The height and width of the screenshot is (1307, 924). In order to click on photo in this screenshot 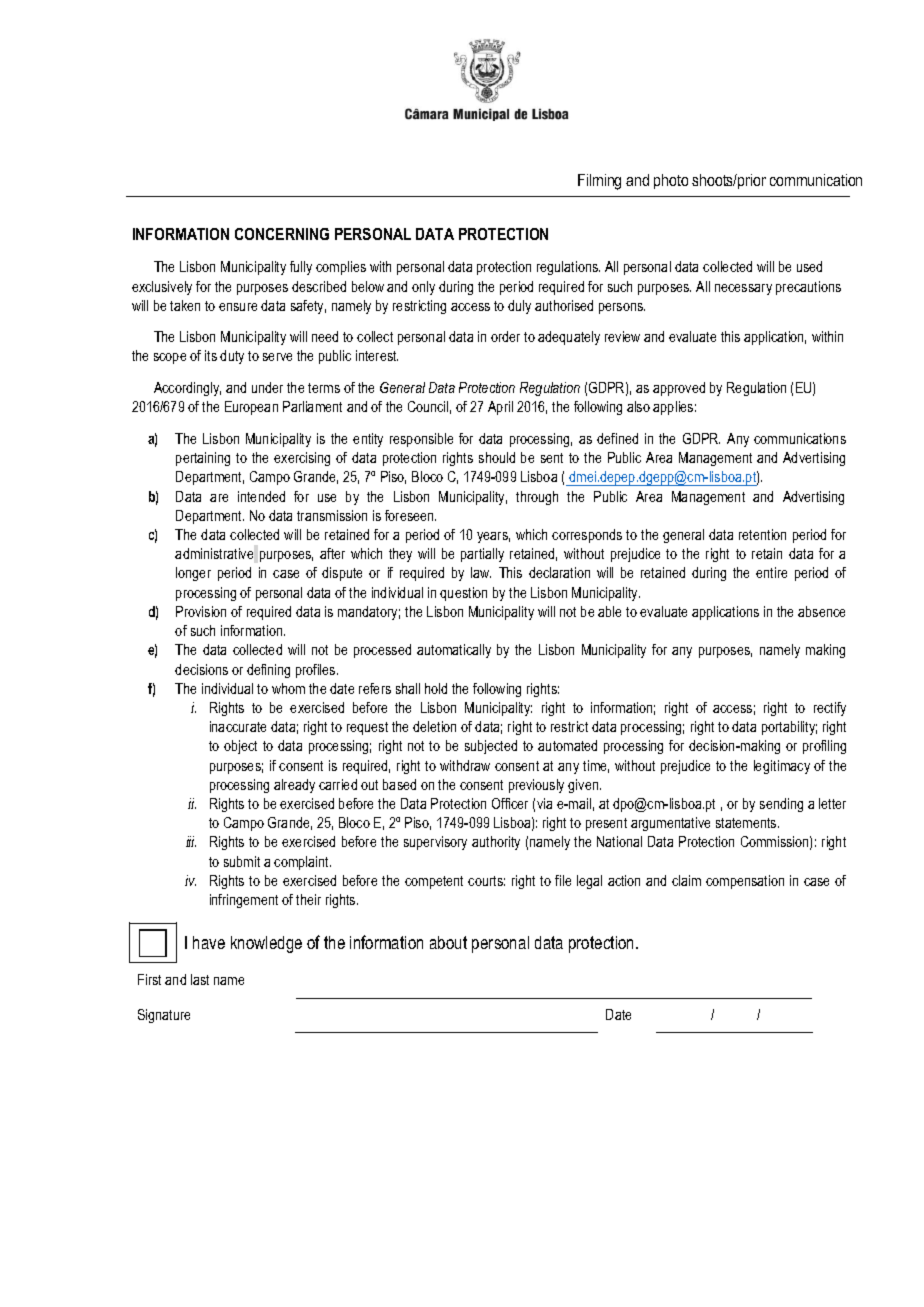, I will do `click(671, 181)`.
